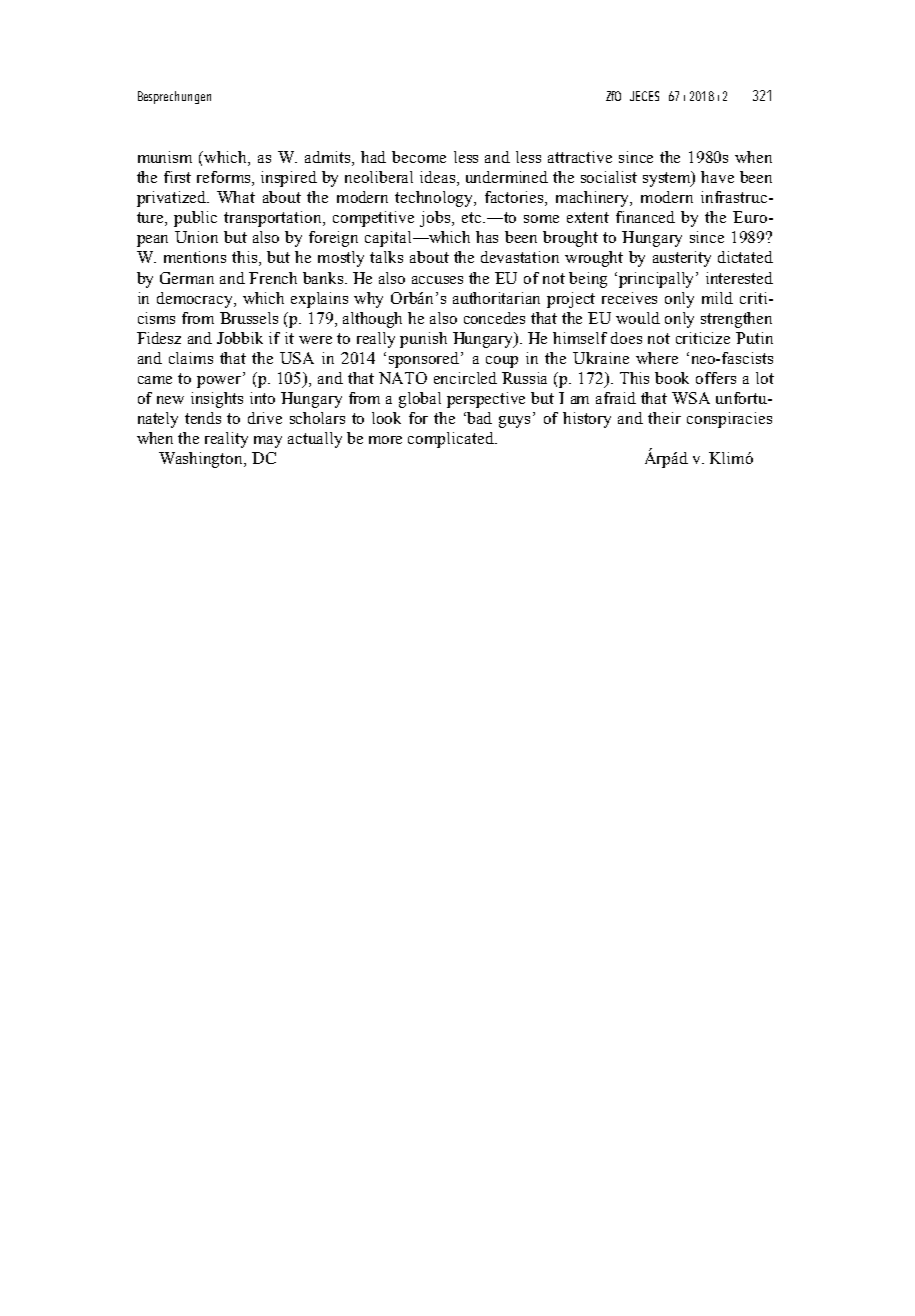 This page has width=915, height=1316. Describe the element at coordinates (717, 298) in the page. I see `mild` at that location.
